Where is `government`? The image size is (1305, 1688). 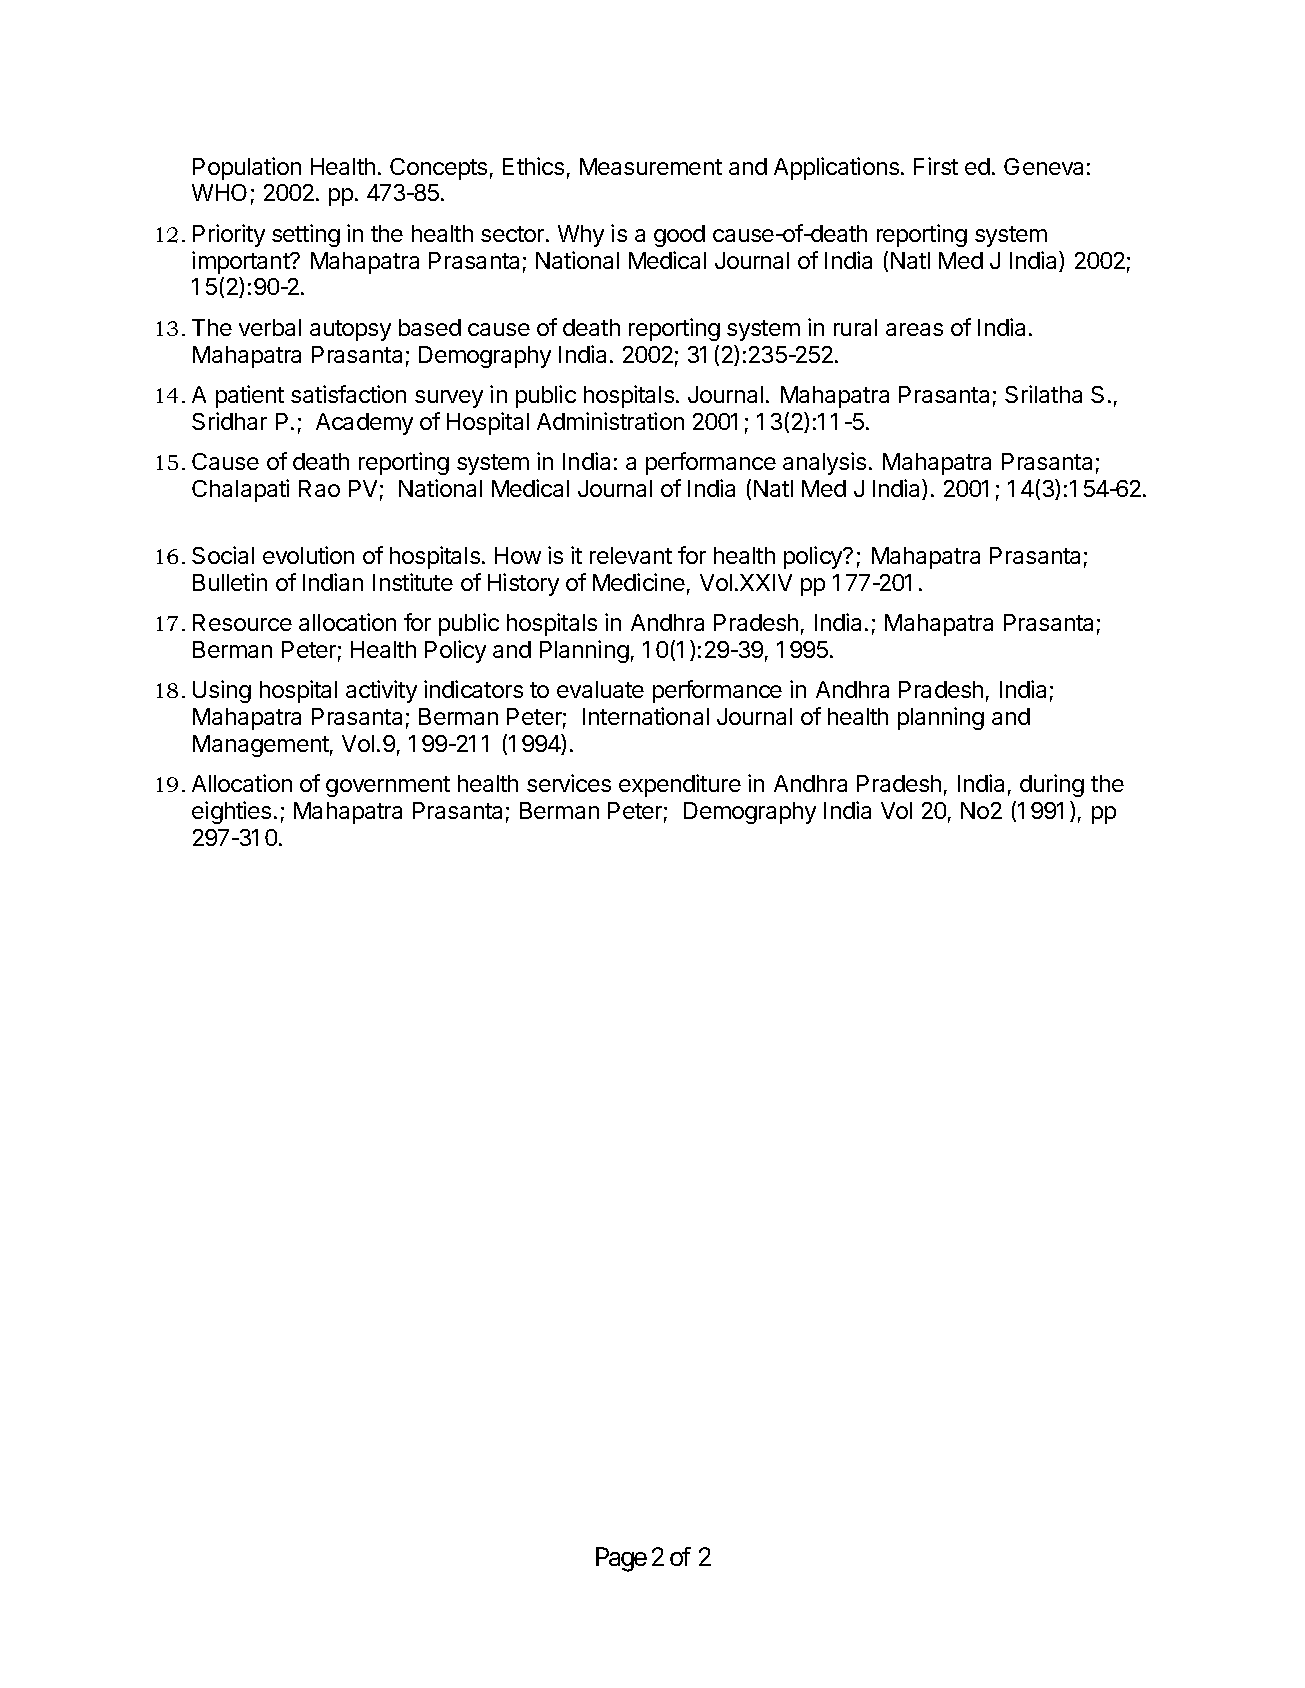 government is located at coordinates (388, 786).
